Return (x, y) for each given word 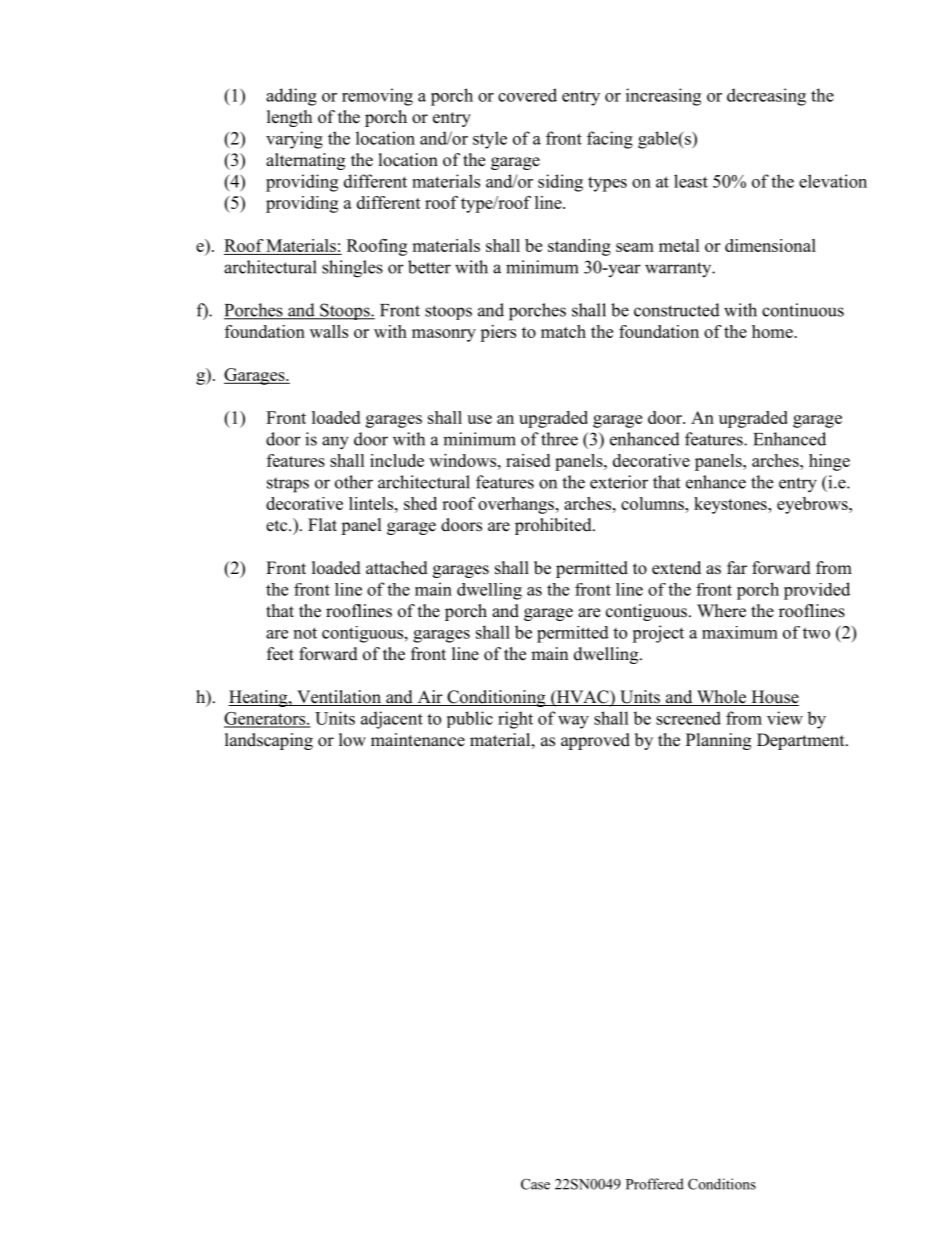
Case (535, 1184)
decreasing (766, 97)
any (335, 443)
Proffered (655, 1184)
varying (294, 140)
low (352, 740)
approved (595, 741)
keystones (731, 505)
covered (527, 95)
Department (802, 741)
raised (528, 460)
